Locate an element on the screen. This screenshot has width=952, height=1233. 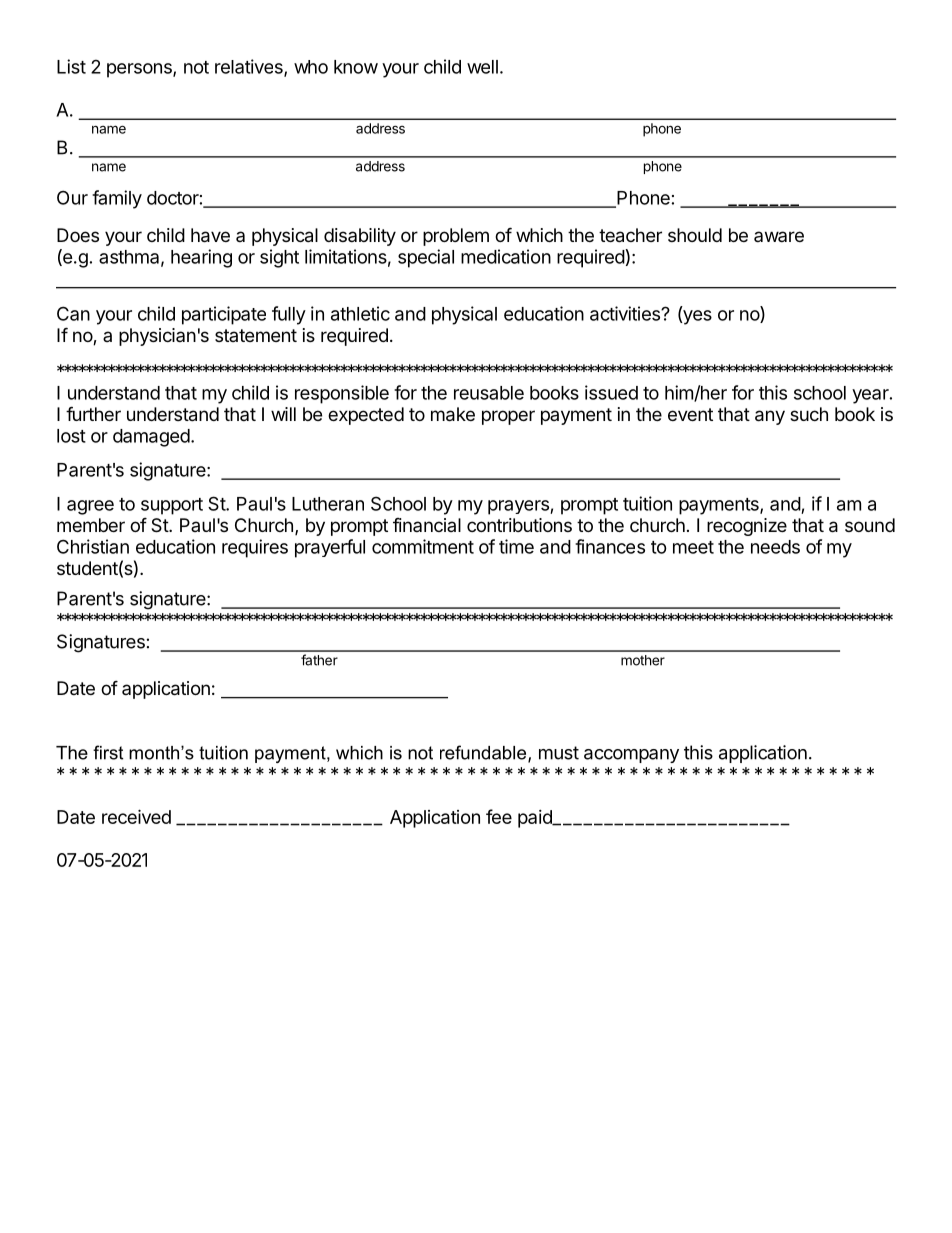
accompany is located at coordinates (631, 756).
